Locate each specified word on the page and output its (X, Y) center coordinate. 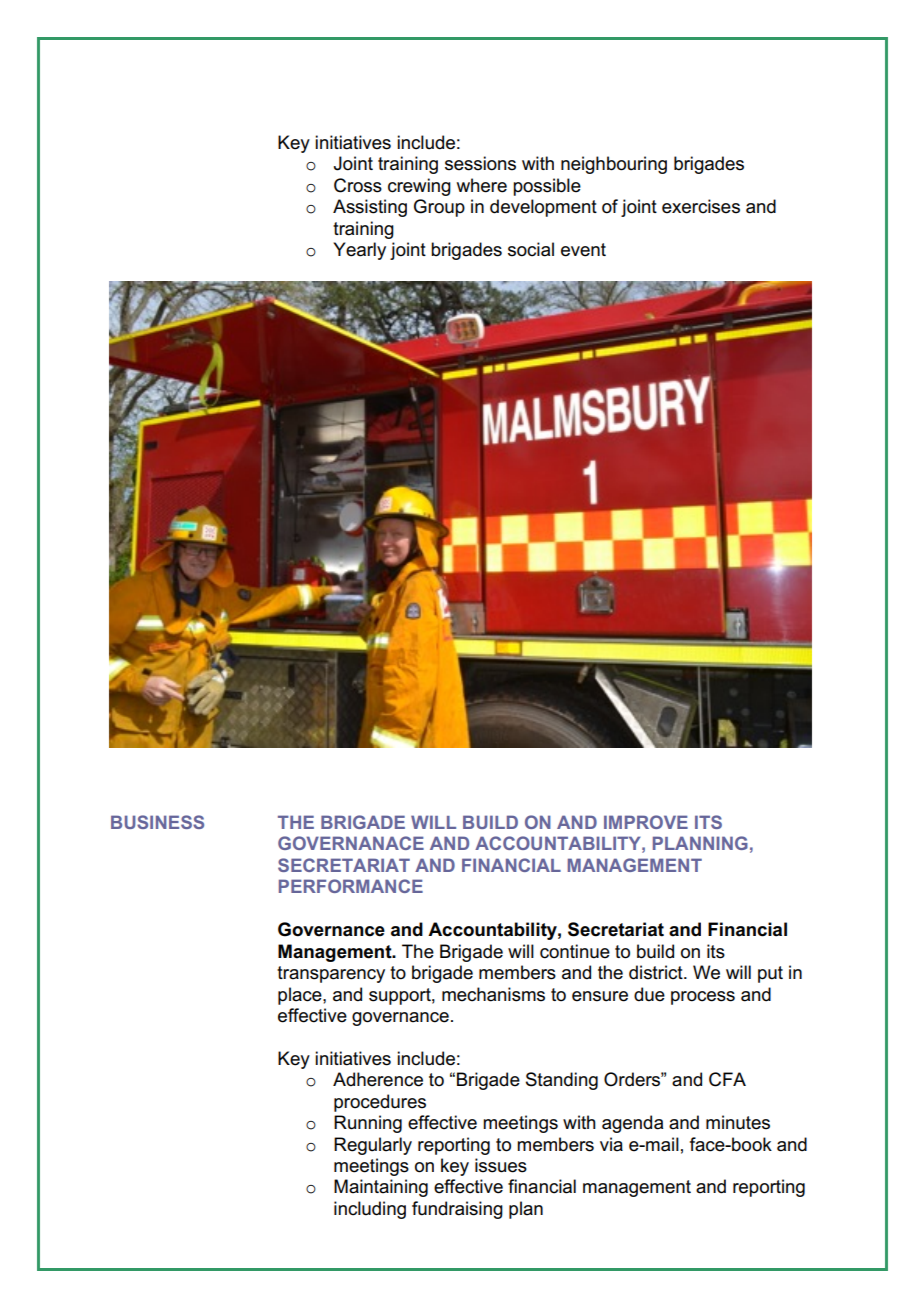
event (583, 250)
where (482, 185)
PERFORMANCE (351, 886)
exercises (701, 206)
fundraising (457, 1210)
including (370, 1210)
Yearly (359, 251)
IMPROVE (646, 822)
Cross (358, 185)
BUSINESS (157, 822)
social (531, 249)
